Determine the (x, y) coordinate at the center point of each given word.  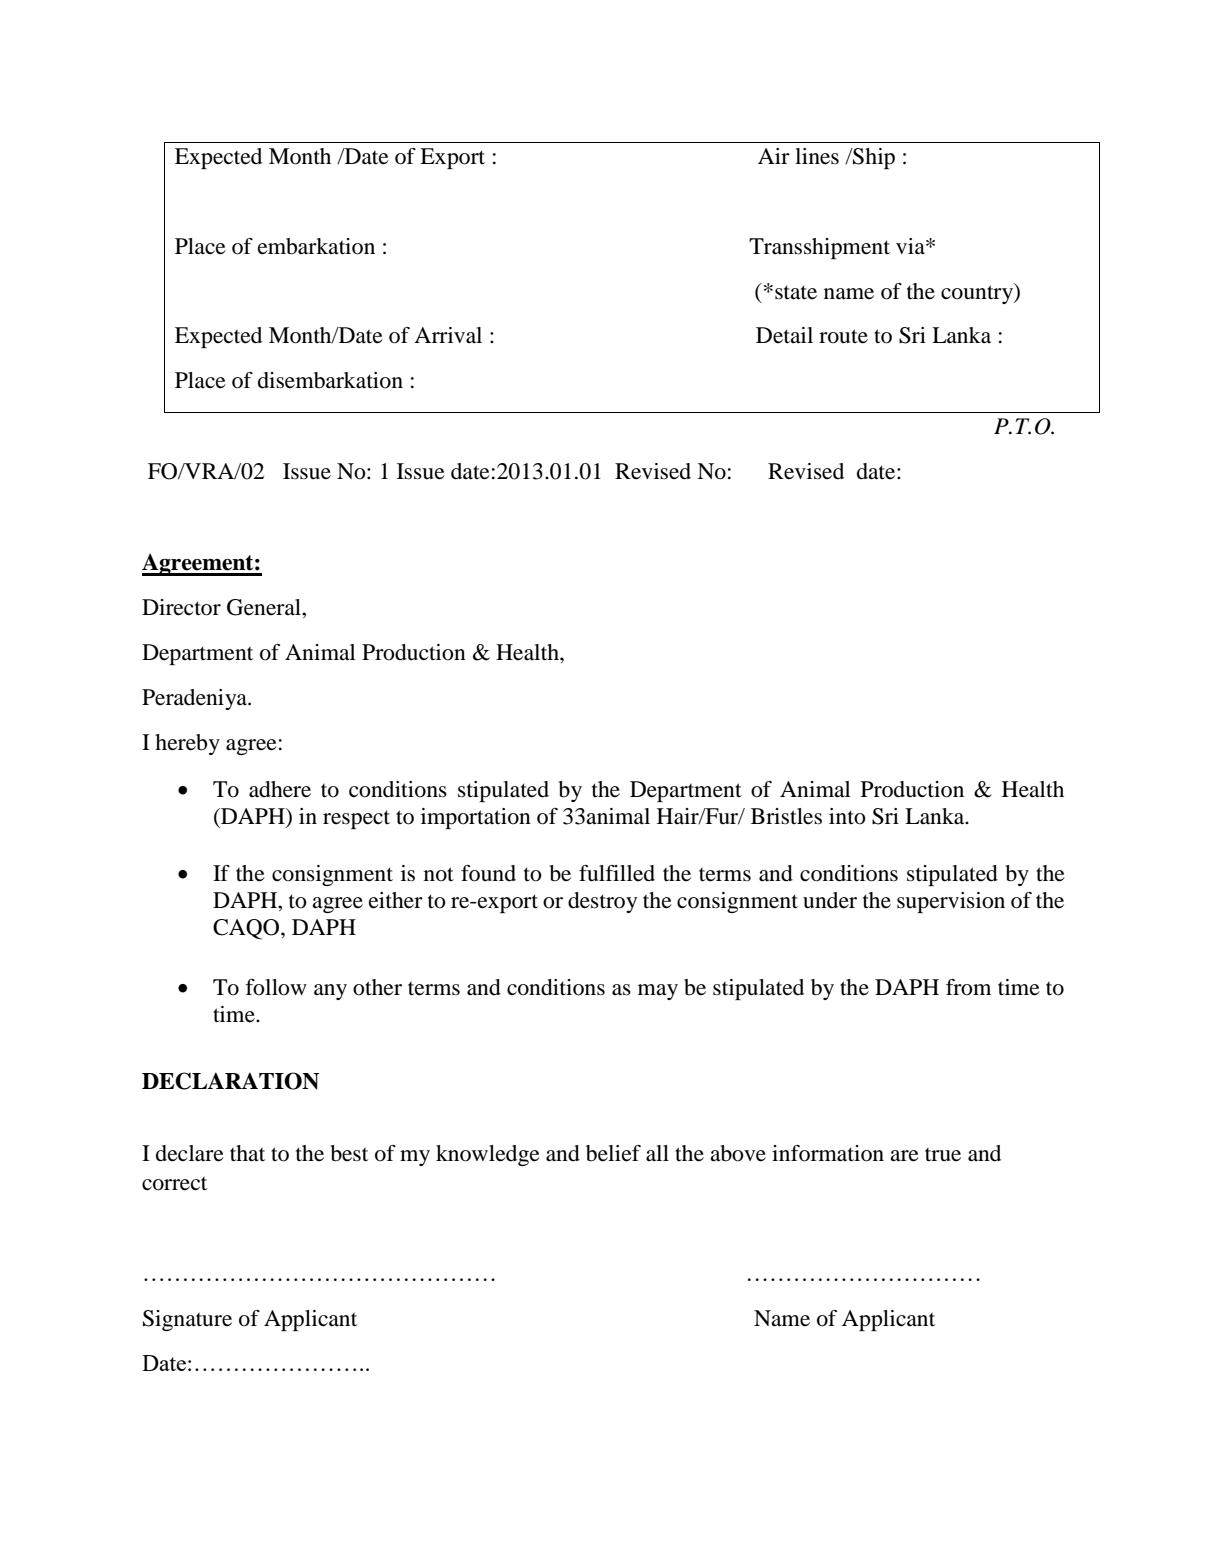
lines (817, 156)
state (796, 292)
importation (476, 818)
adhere (280, 789)
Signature (187, 1320)
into (847, 816)
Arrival (448, 335)
